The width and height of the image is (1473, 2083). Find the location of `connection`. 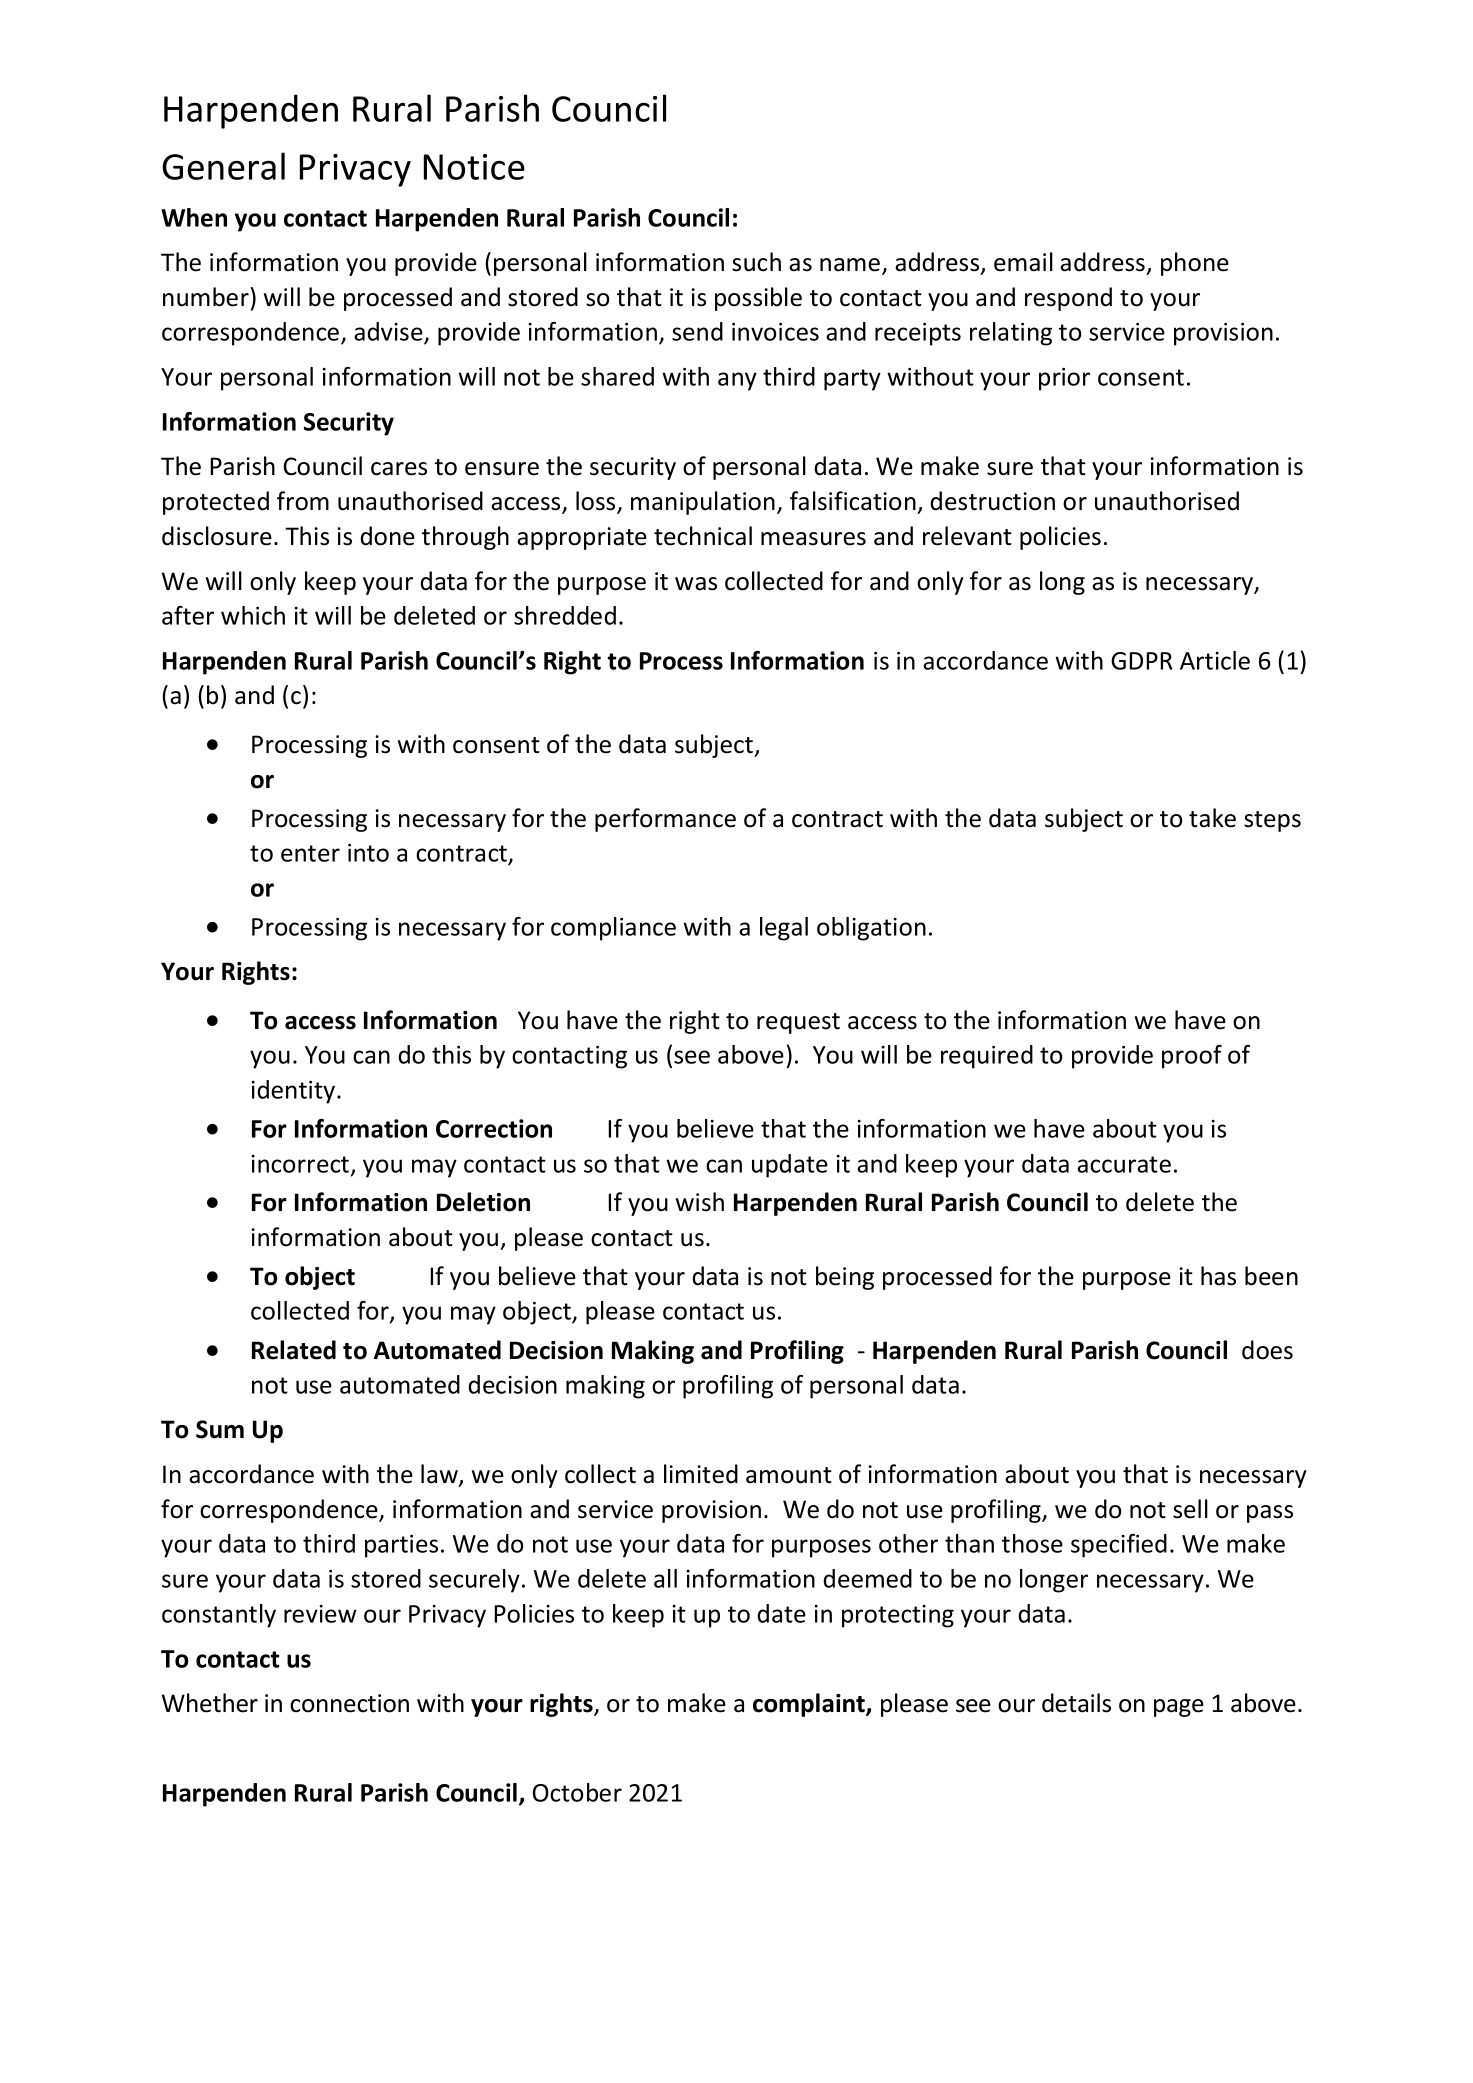

connection is located at coordinates (349, 1703).
